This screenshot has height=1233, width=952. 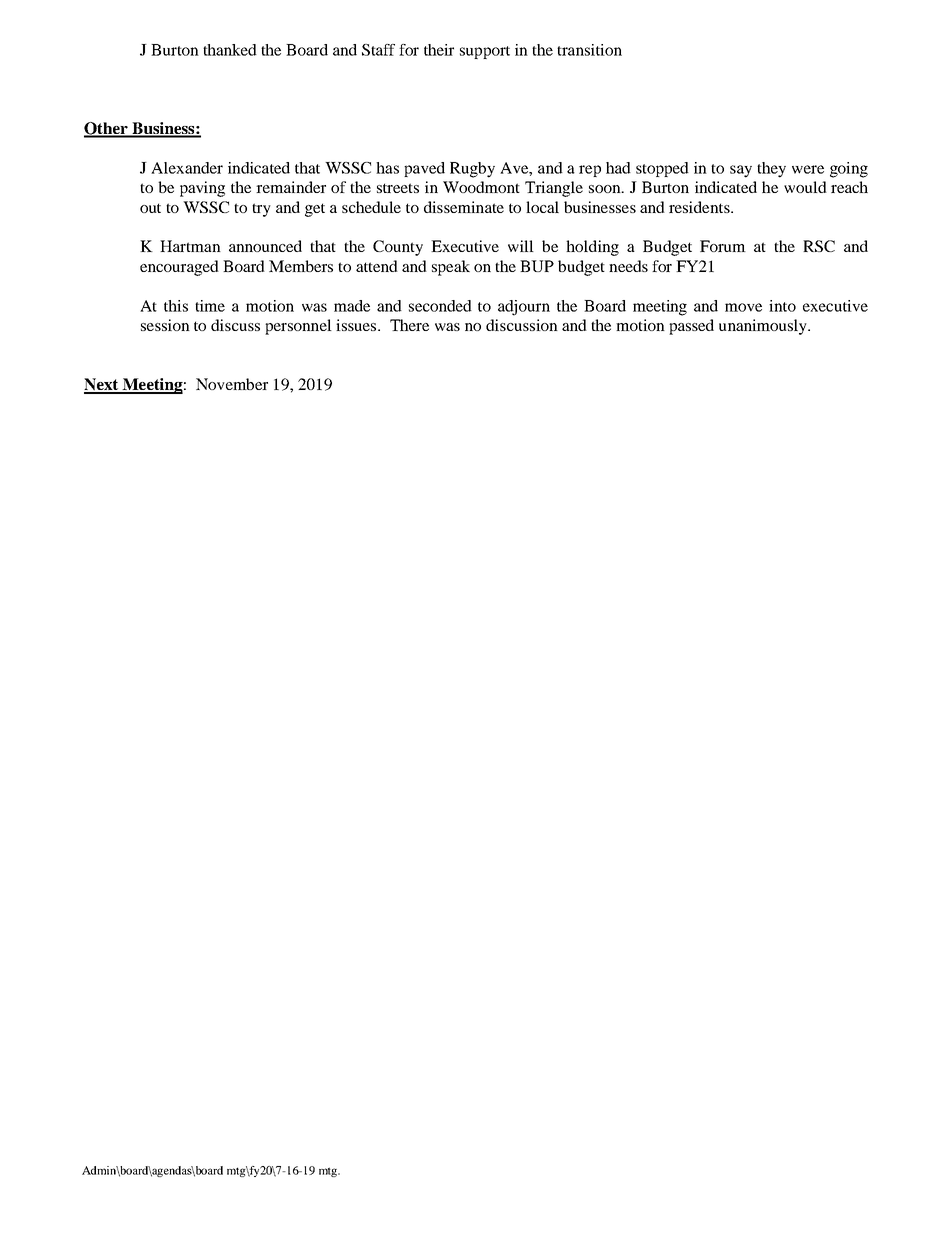 What do you see at coordinates (398, 188) in the screenshot?
I see `streets` at bounding box center [398, 188].
